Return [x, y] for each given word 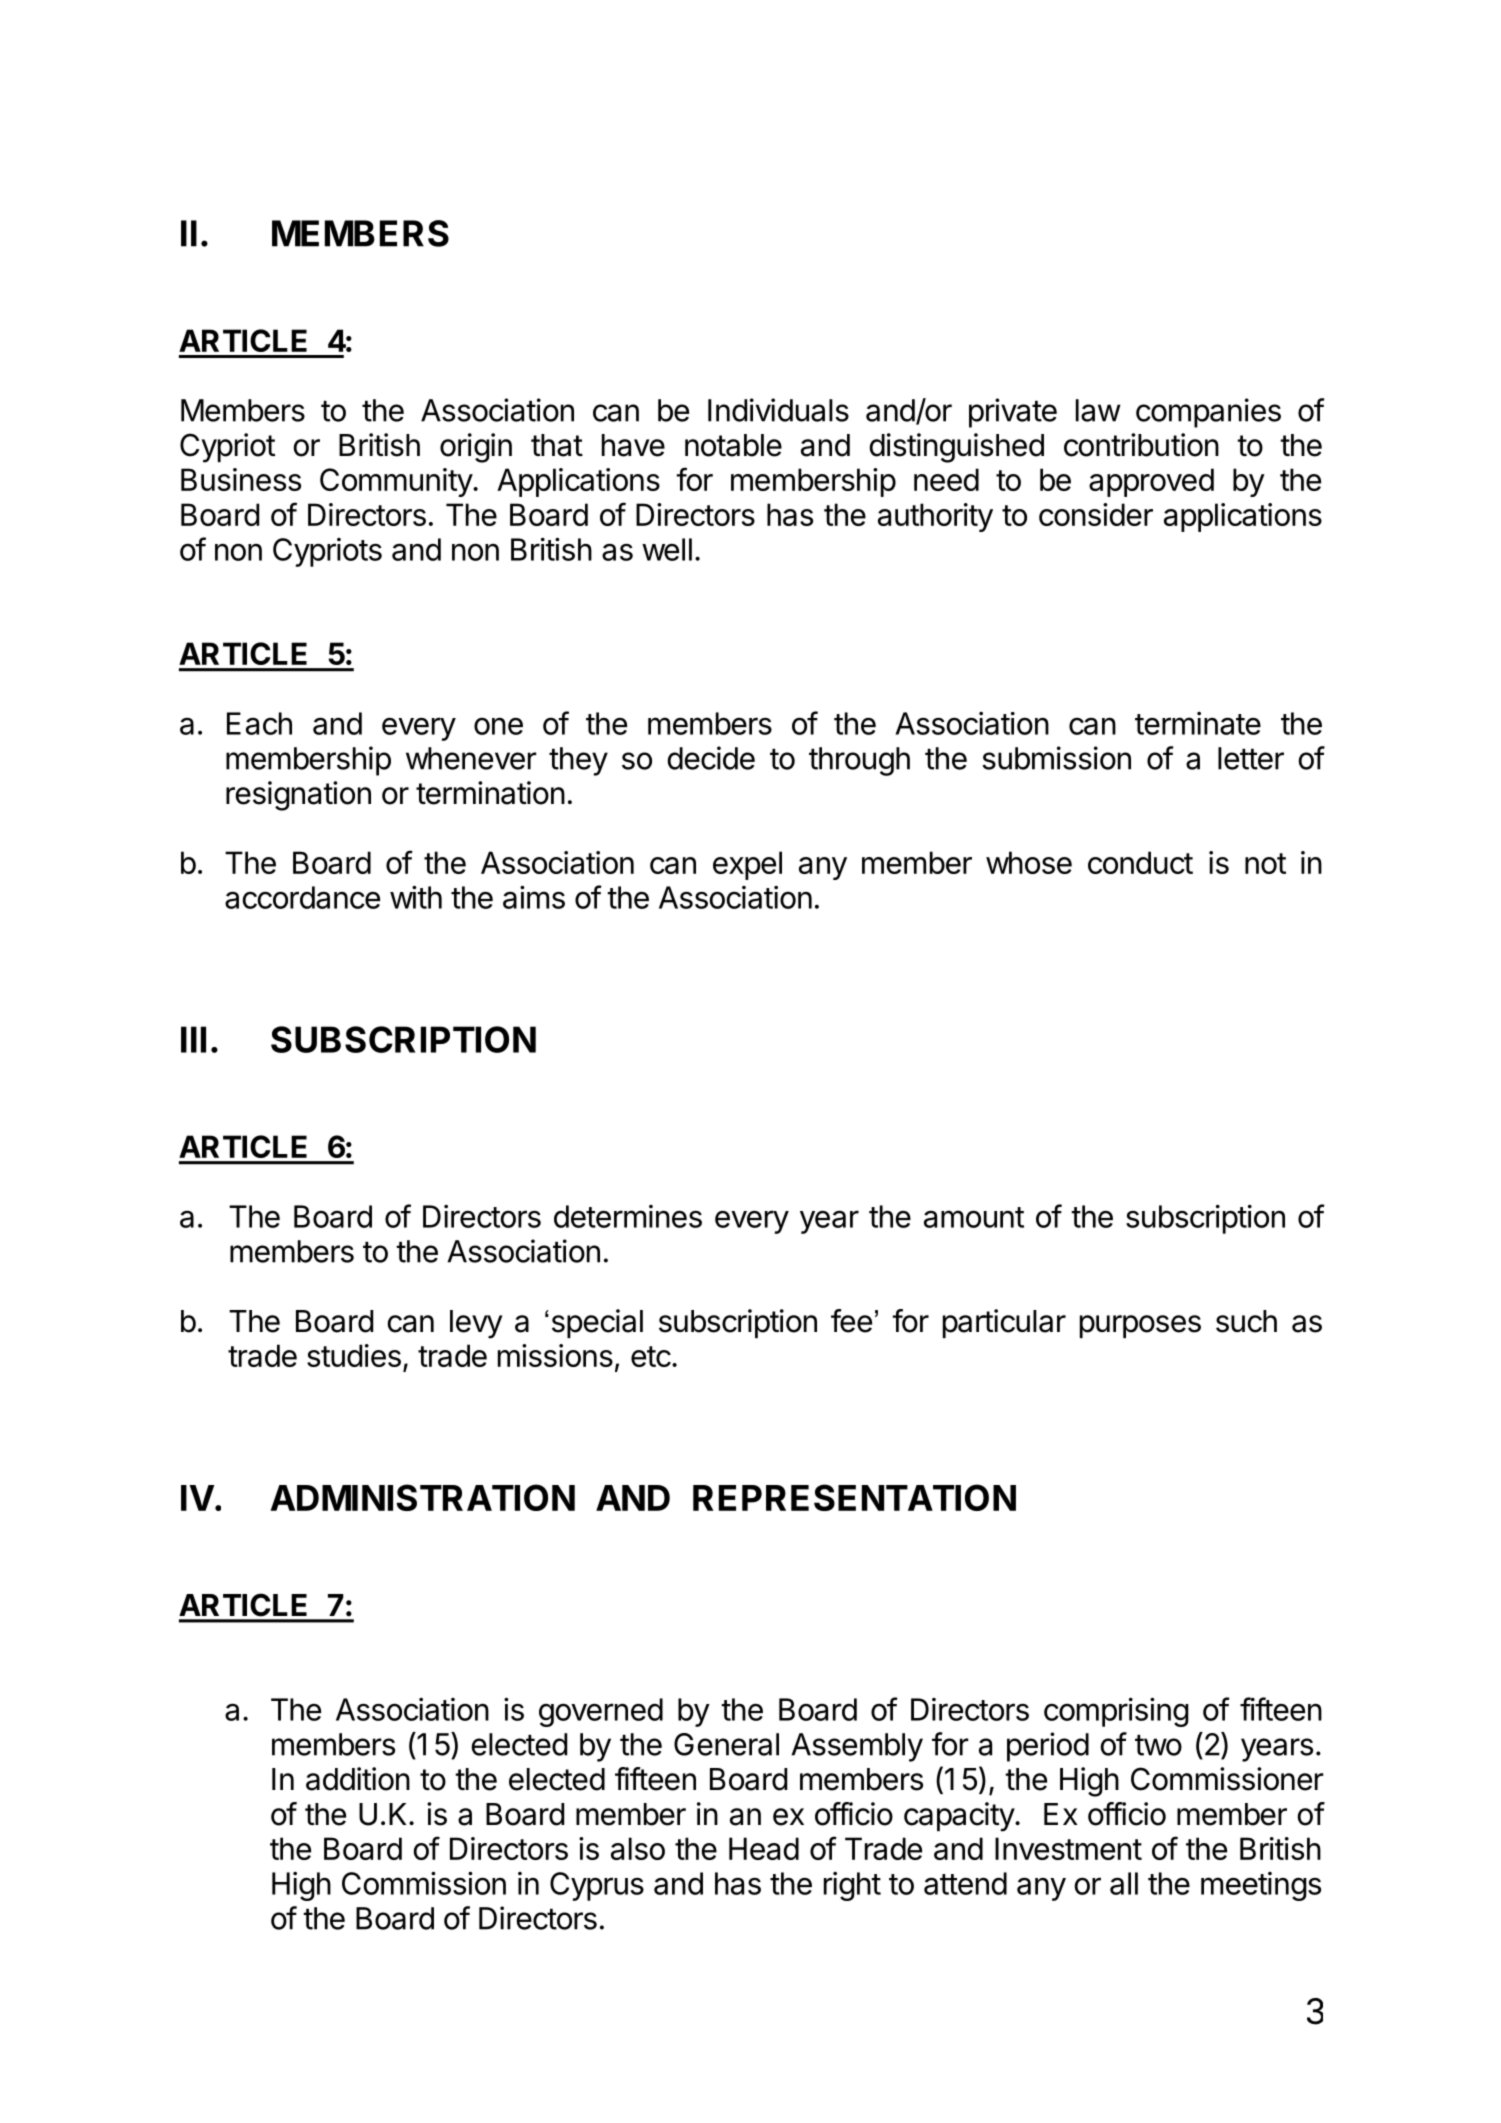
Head [764, 1848]
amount [974, 1217]
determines [628, 1216]
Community [397, 482]
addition [358, 1779]
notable [733, 445]
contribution [1141, 445]
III [193, 1039]
